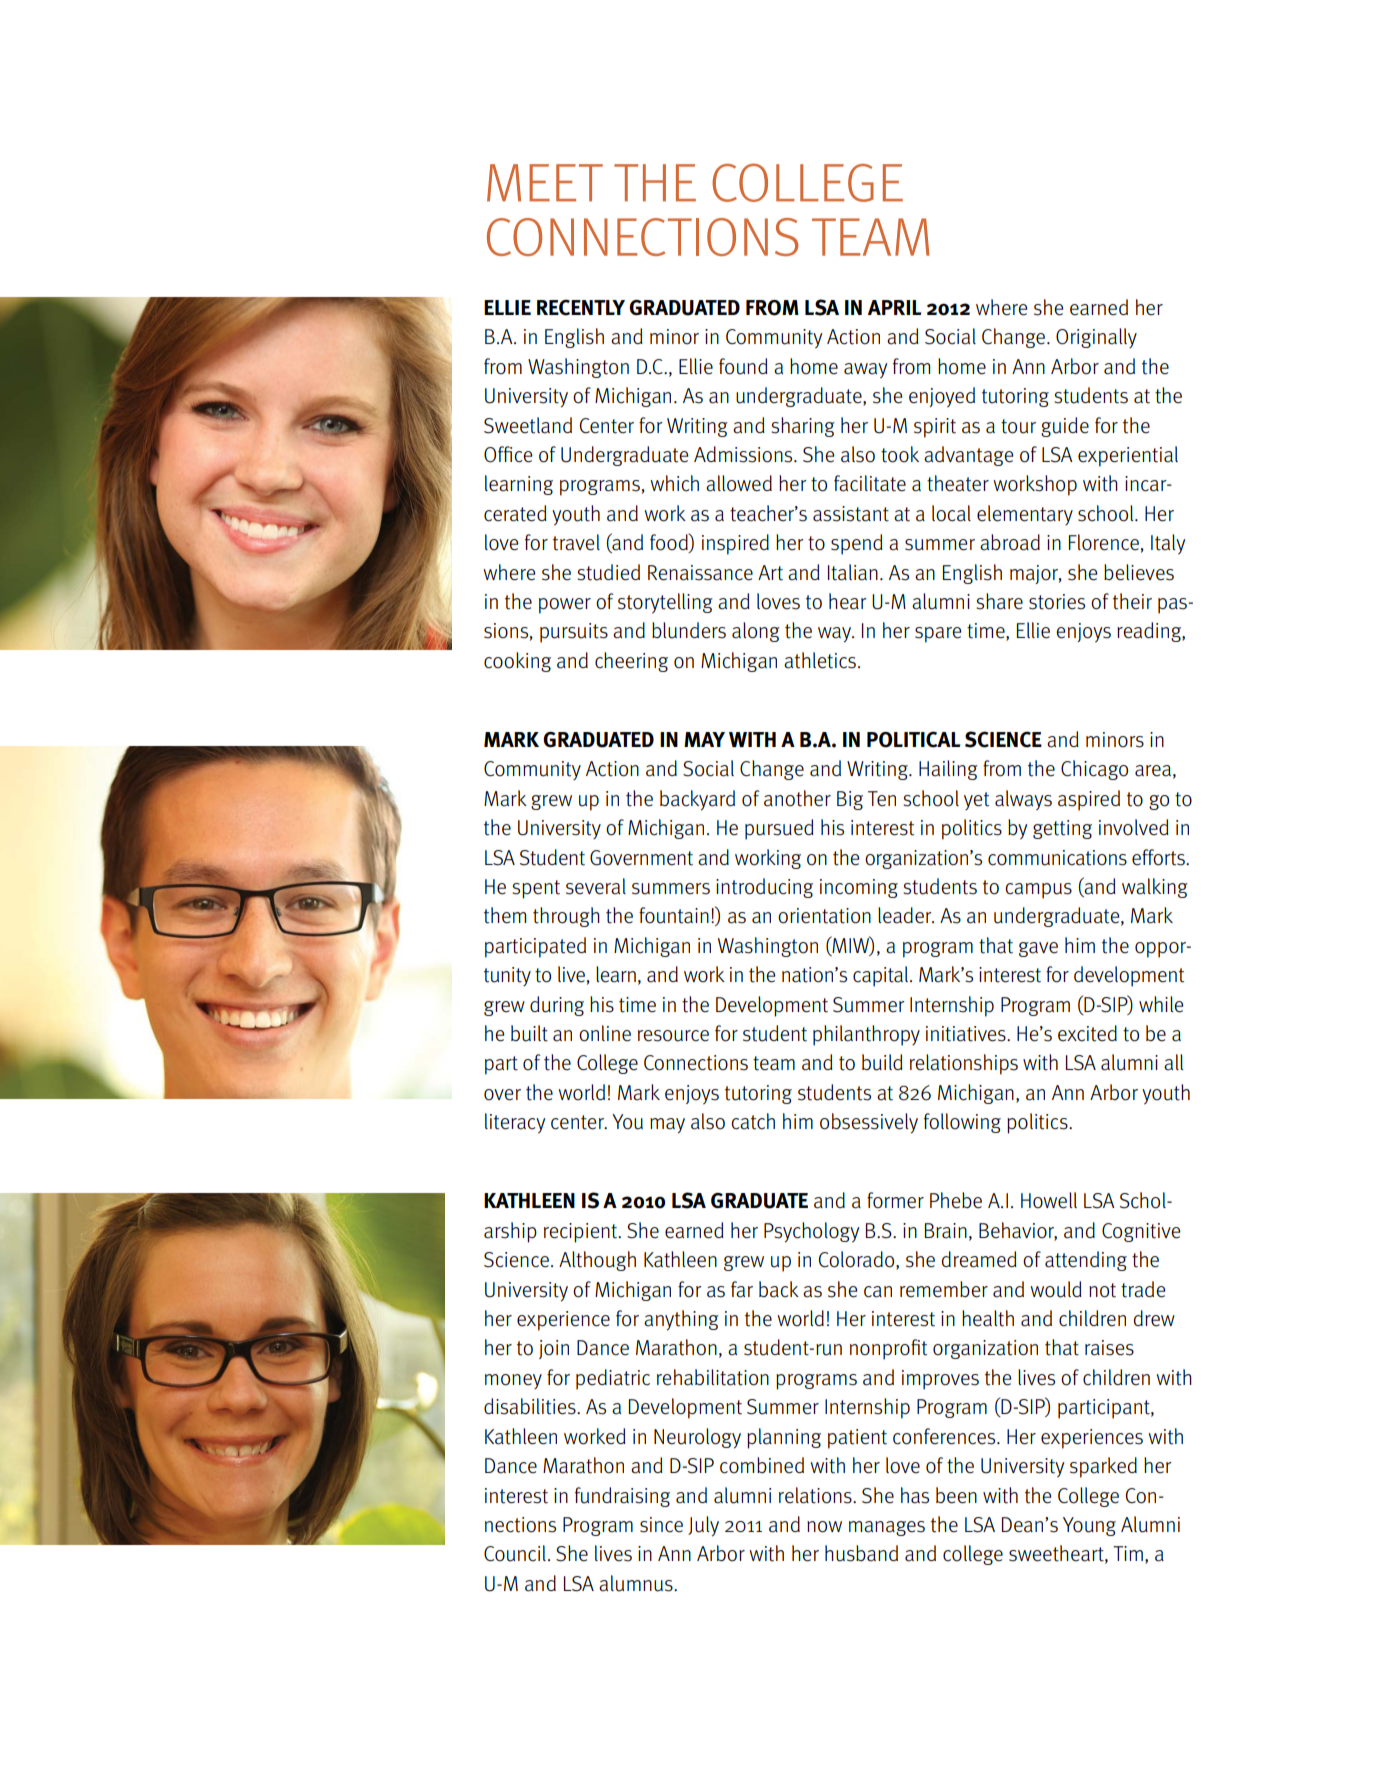  What do you see at coordinates (545, 183) in the image?
I see `MEET` at bounding box center [545, 183].
